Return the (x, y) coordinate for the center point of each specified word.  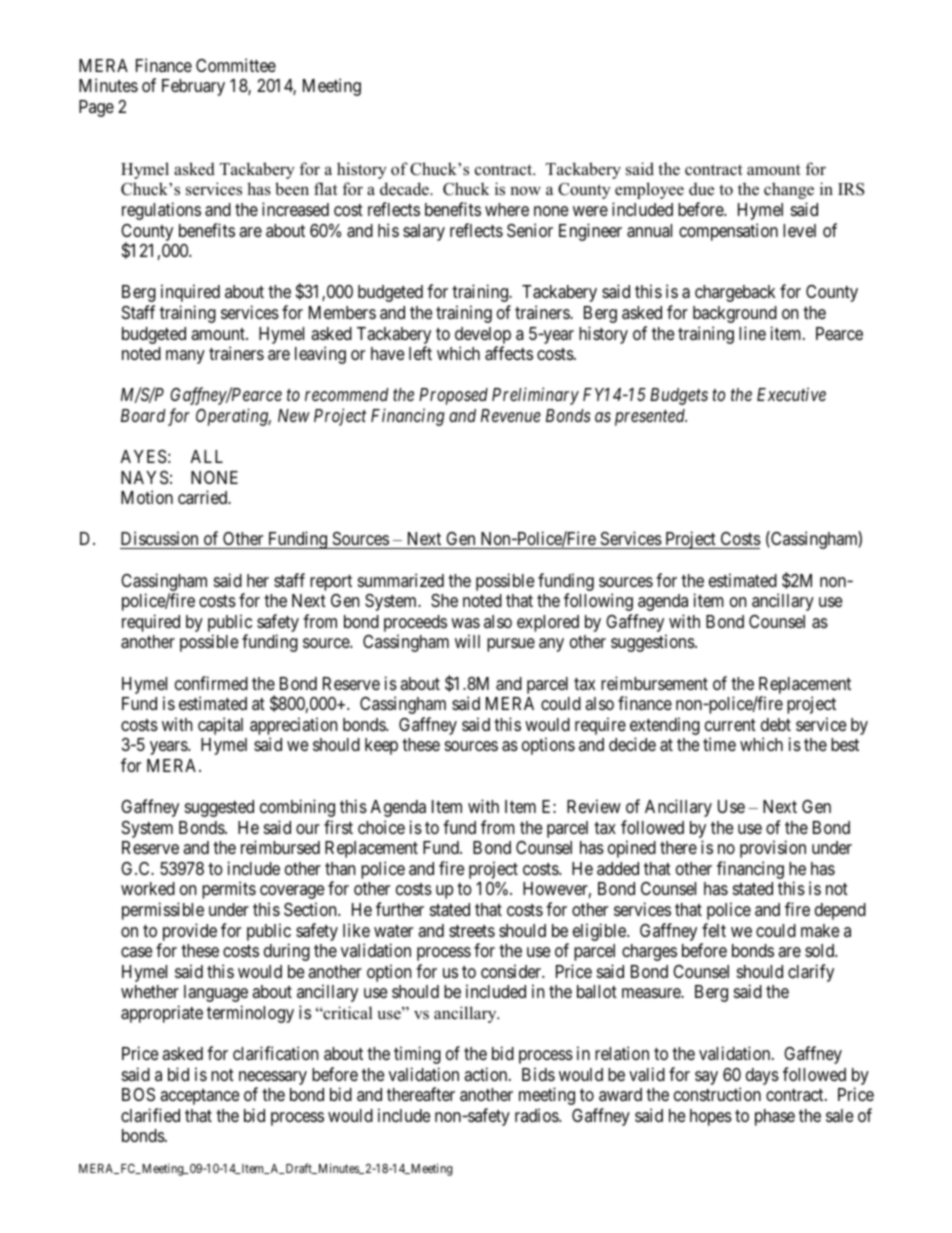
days (762, 1076)
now (525, 191)
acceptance (199, 1097)
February (193, 87)
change (789, 190)
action (487, 1074)
